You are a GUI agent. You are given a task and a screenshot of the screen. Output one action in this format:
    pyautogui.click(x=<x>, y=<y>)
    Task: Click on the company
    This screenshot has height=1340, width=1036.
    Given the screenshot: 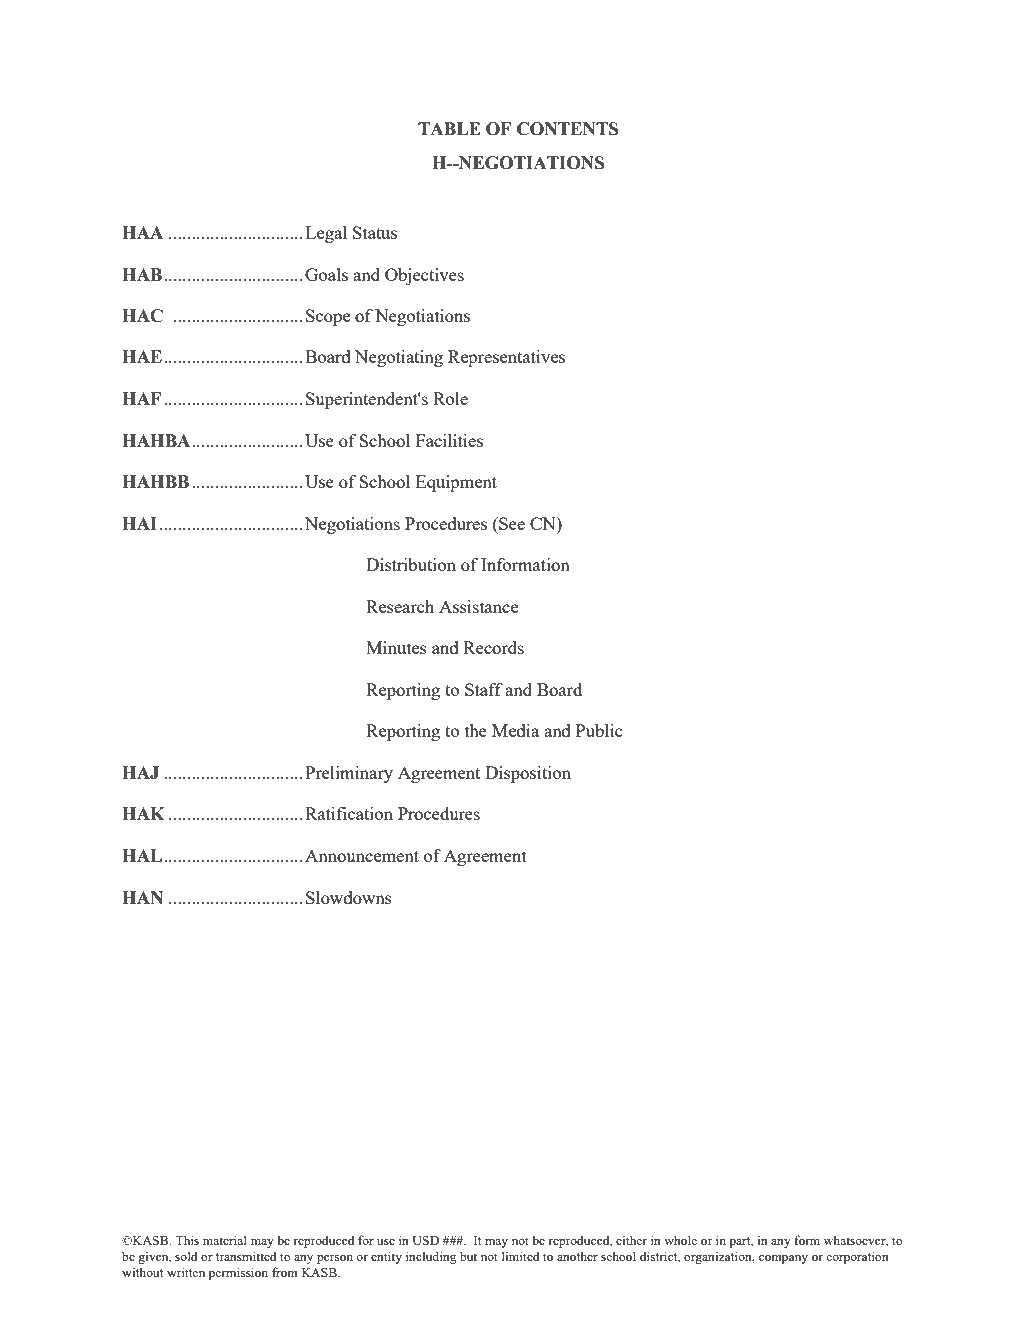 What is the action you would take?
    pyautogui.click(x=783, y=1259)
